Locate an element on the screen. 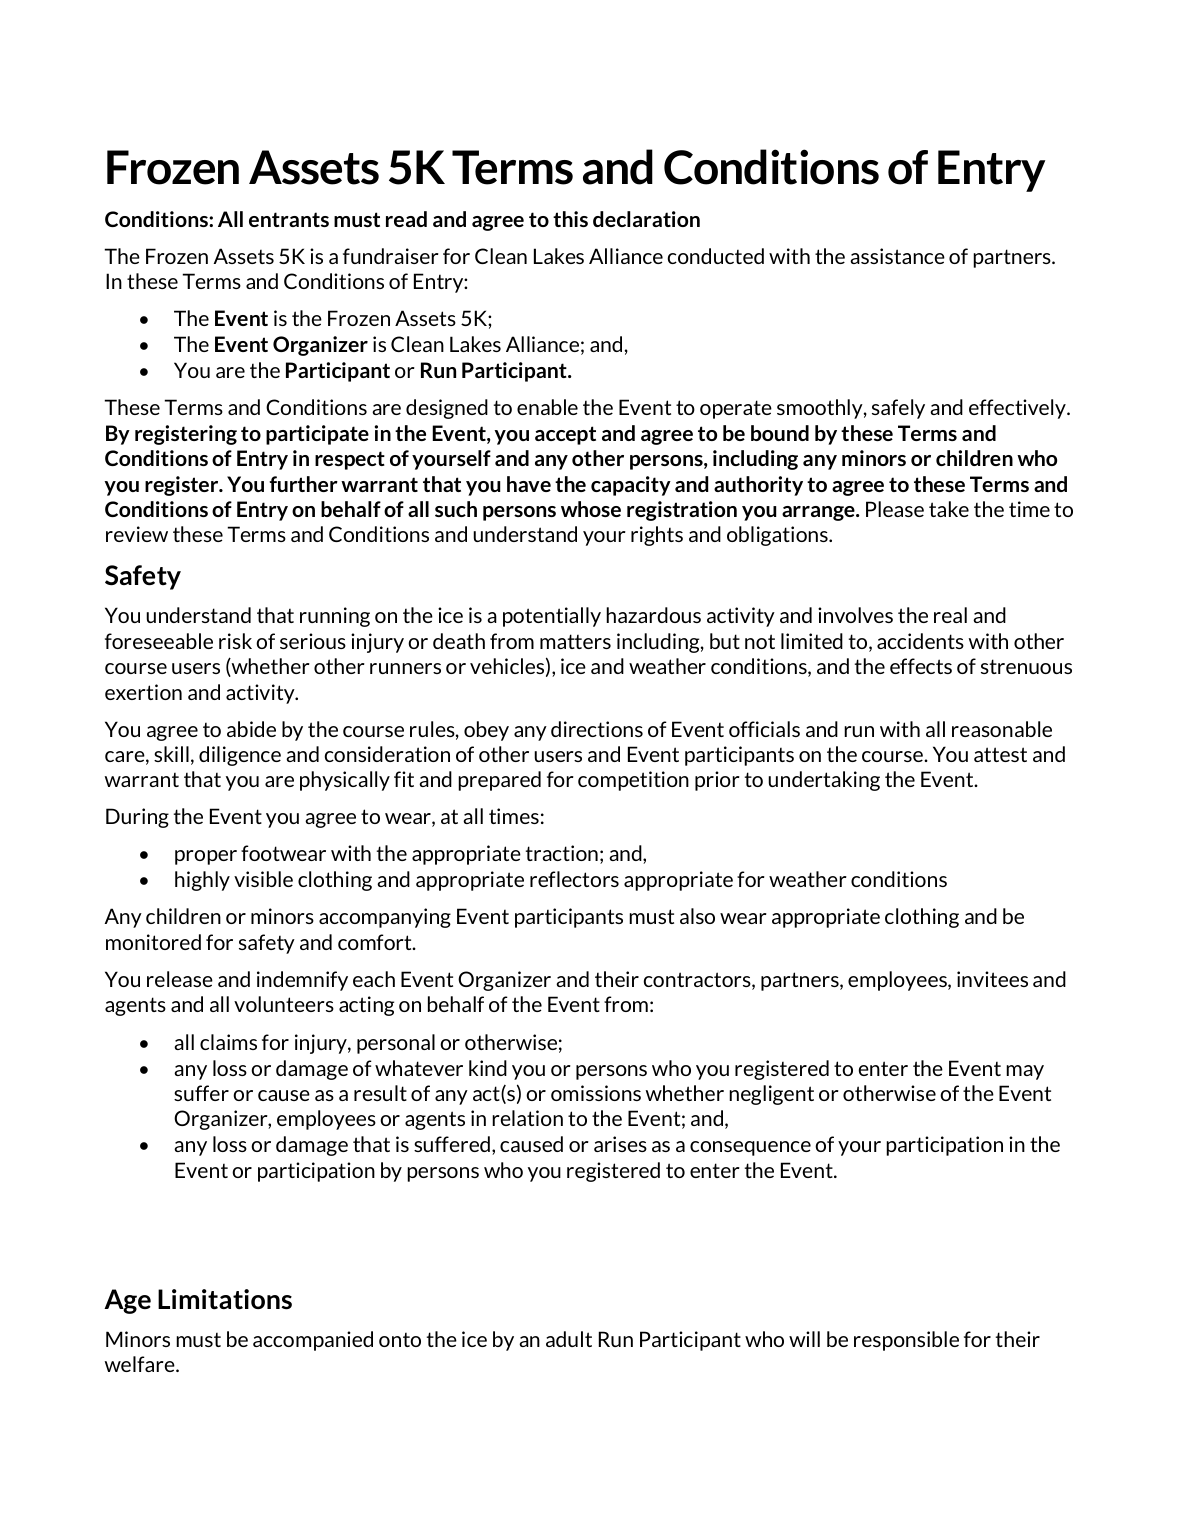 This screenshot has width=1179, height=1526. assistance is located at coordinates (897, 256).
